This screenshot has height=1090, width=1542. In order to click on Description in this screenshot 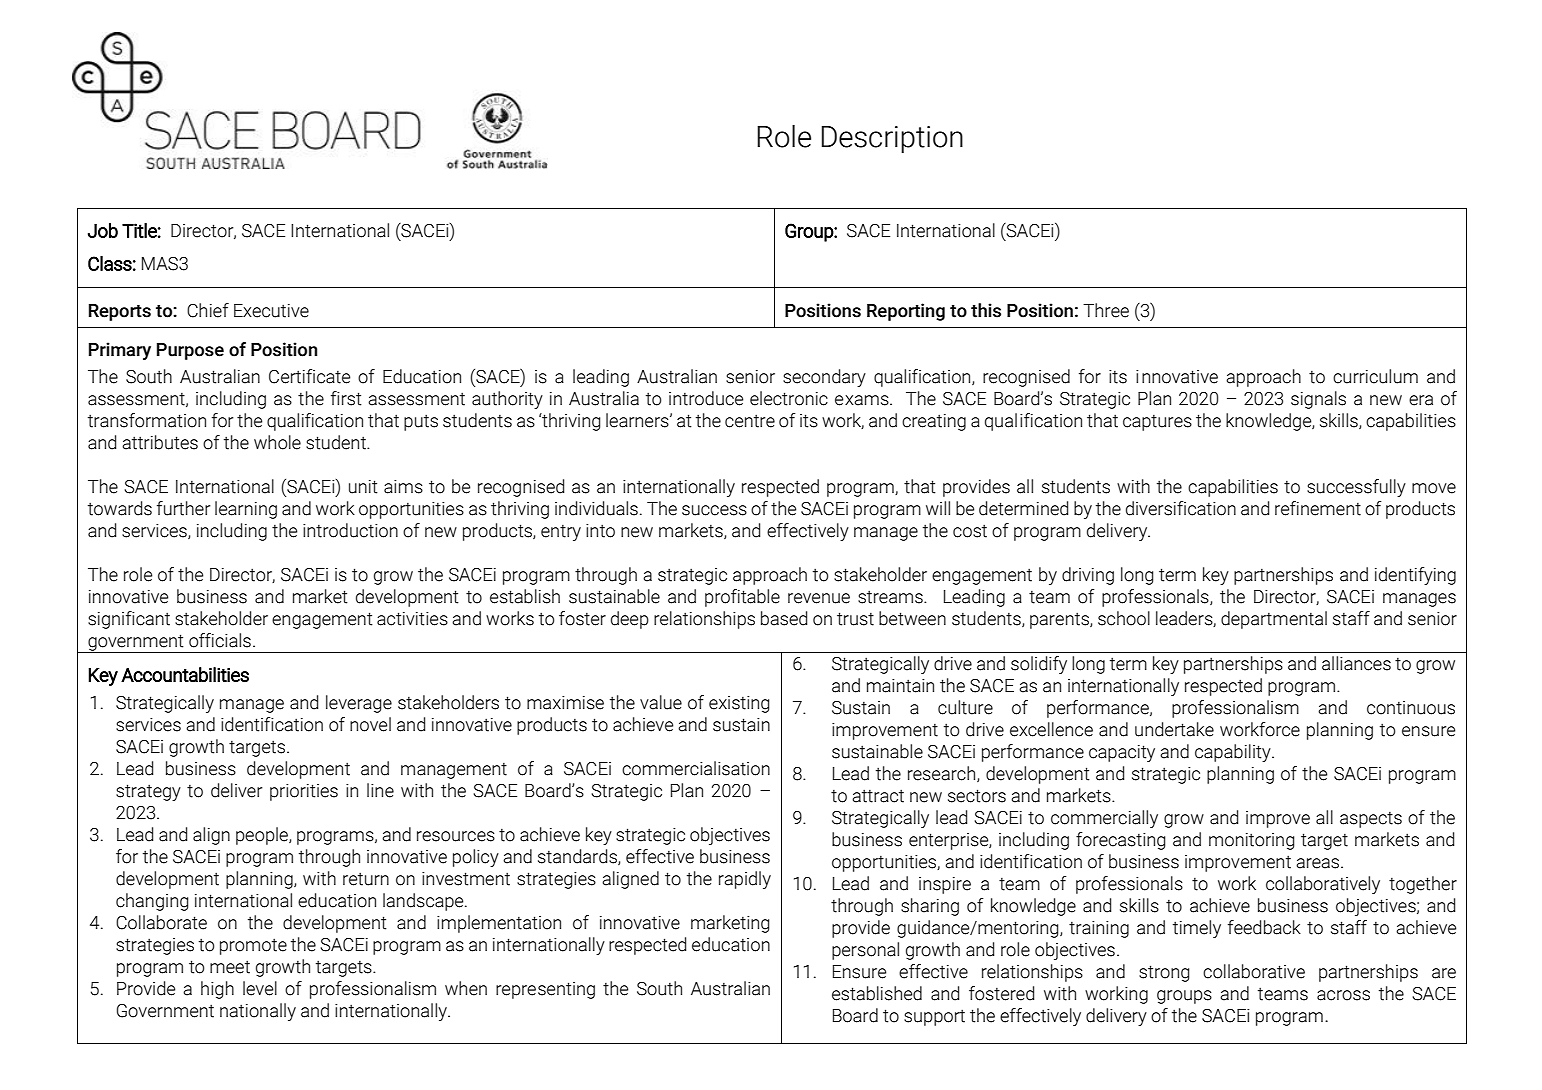, I will do `click(892, 139)`.
